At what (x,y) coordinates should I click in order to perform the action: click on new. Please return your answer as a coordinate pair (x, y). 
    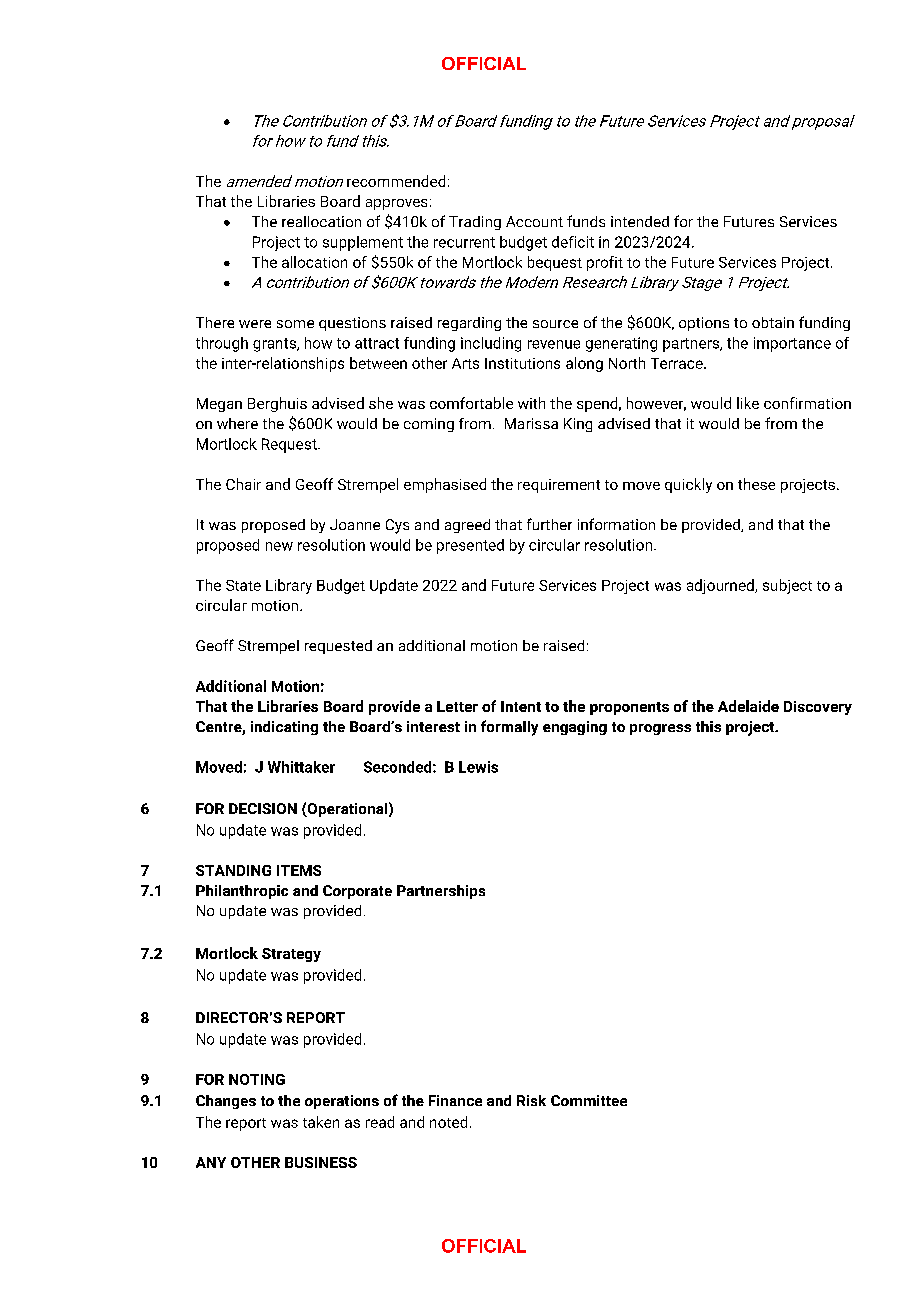
    Looking at the image, I should click on (279, 546).
